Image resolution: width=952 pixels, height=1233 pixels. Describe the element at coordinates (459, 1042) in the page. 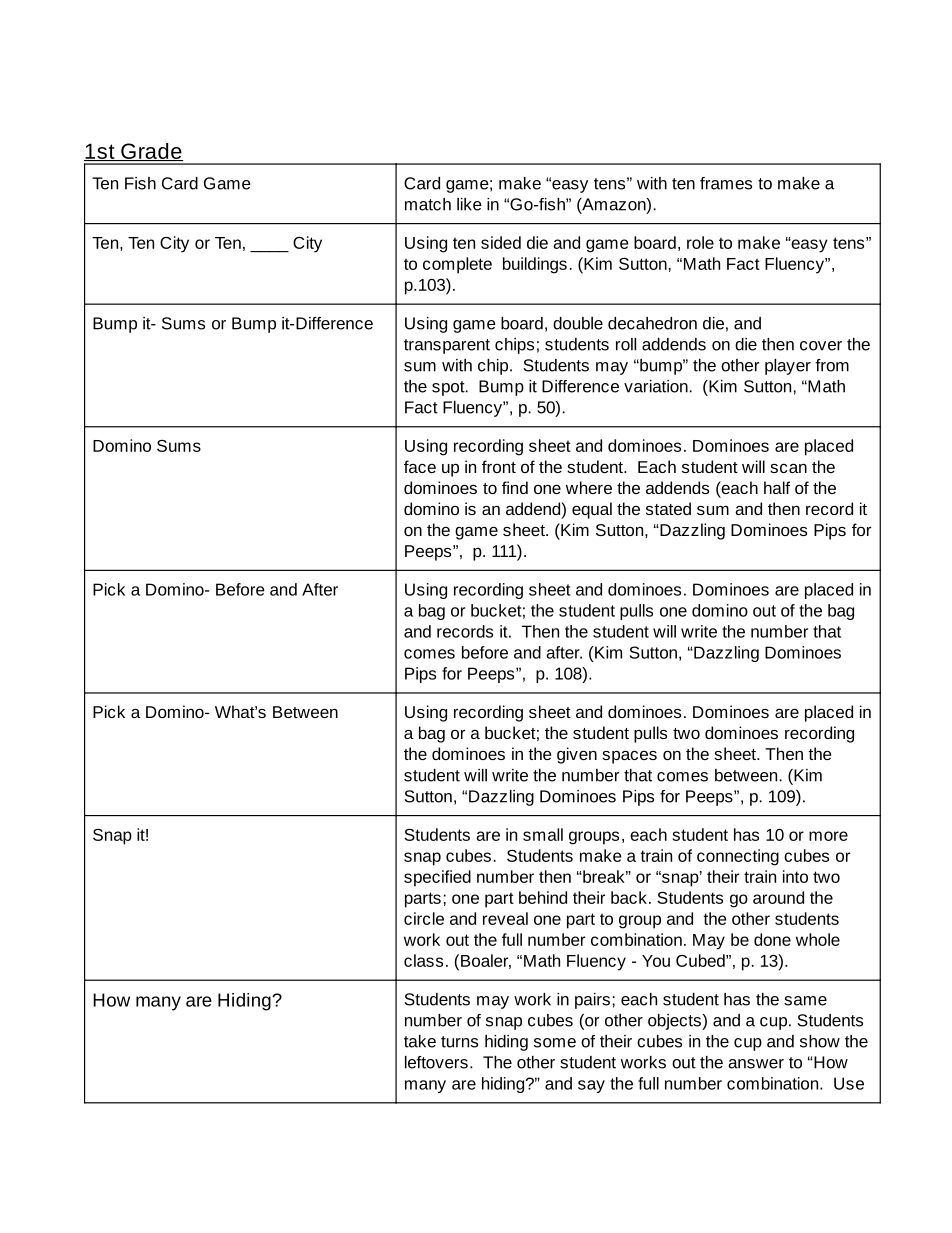

I see `turns` at that location.
